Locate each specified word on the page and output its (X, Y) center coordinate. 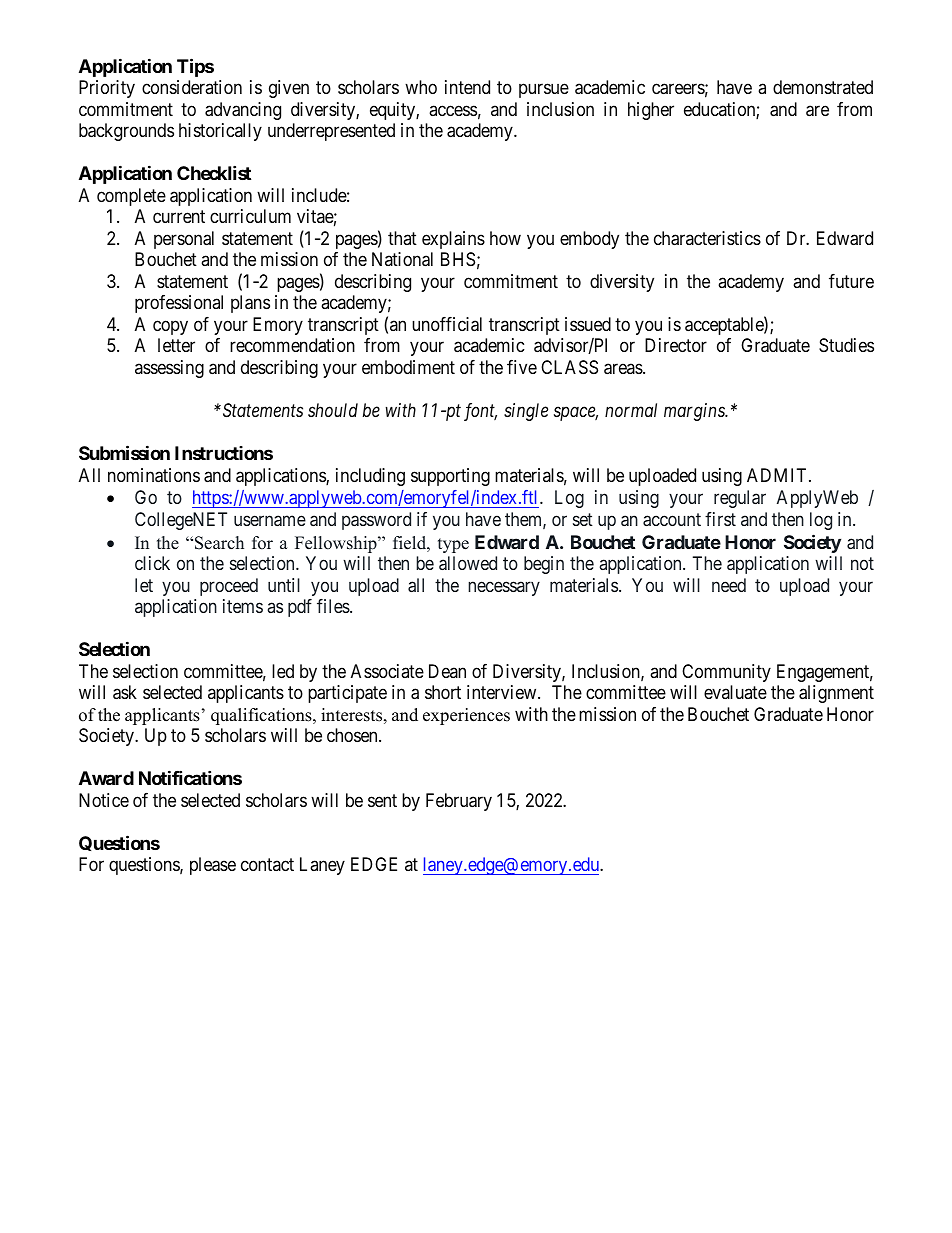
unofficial (447, 324)
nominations (154, 475)
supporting (450, 477)
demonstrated (823, 87)
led (283, 671)
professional (179, 304)
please (213, 866)
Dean (447, 671)
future (851, 281)
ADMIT (778, 475)
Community (726, 673)
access (453, 110)
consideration (192, 87)
